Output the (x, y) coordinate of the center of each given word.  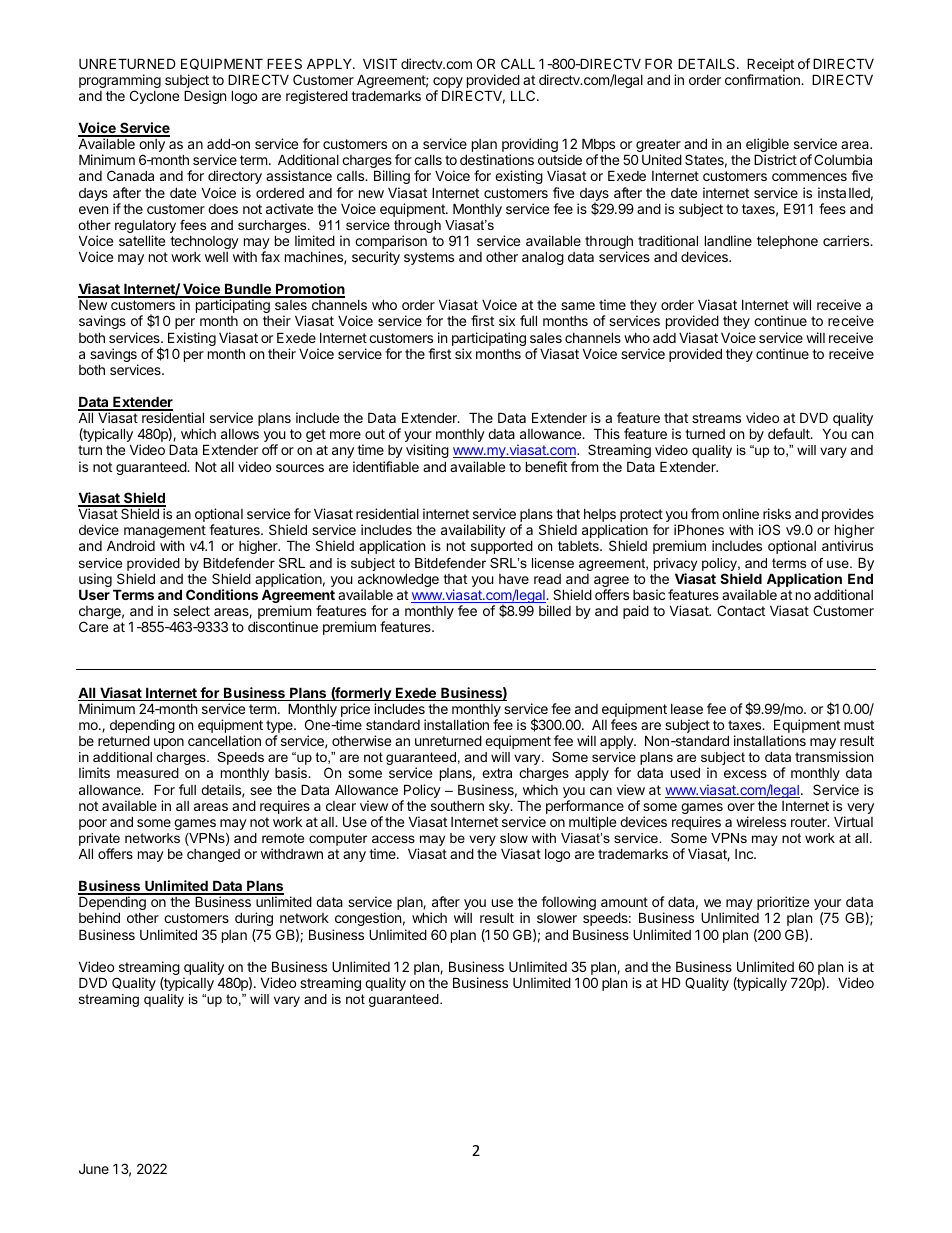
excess (745, 774)
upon (169, 743)
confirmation (763, 79)
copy (448, 84)
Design (205, 97)
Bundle (248, 290)
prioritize (783, 904)
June (94, 1168)
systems (429, 258)
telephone (787, 242)
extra (497, 773)
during (254, 921)
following (568, 903)
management (165, 533)
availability (473, 531)
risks (777, 513)
